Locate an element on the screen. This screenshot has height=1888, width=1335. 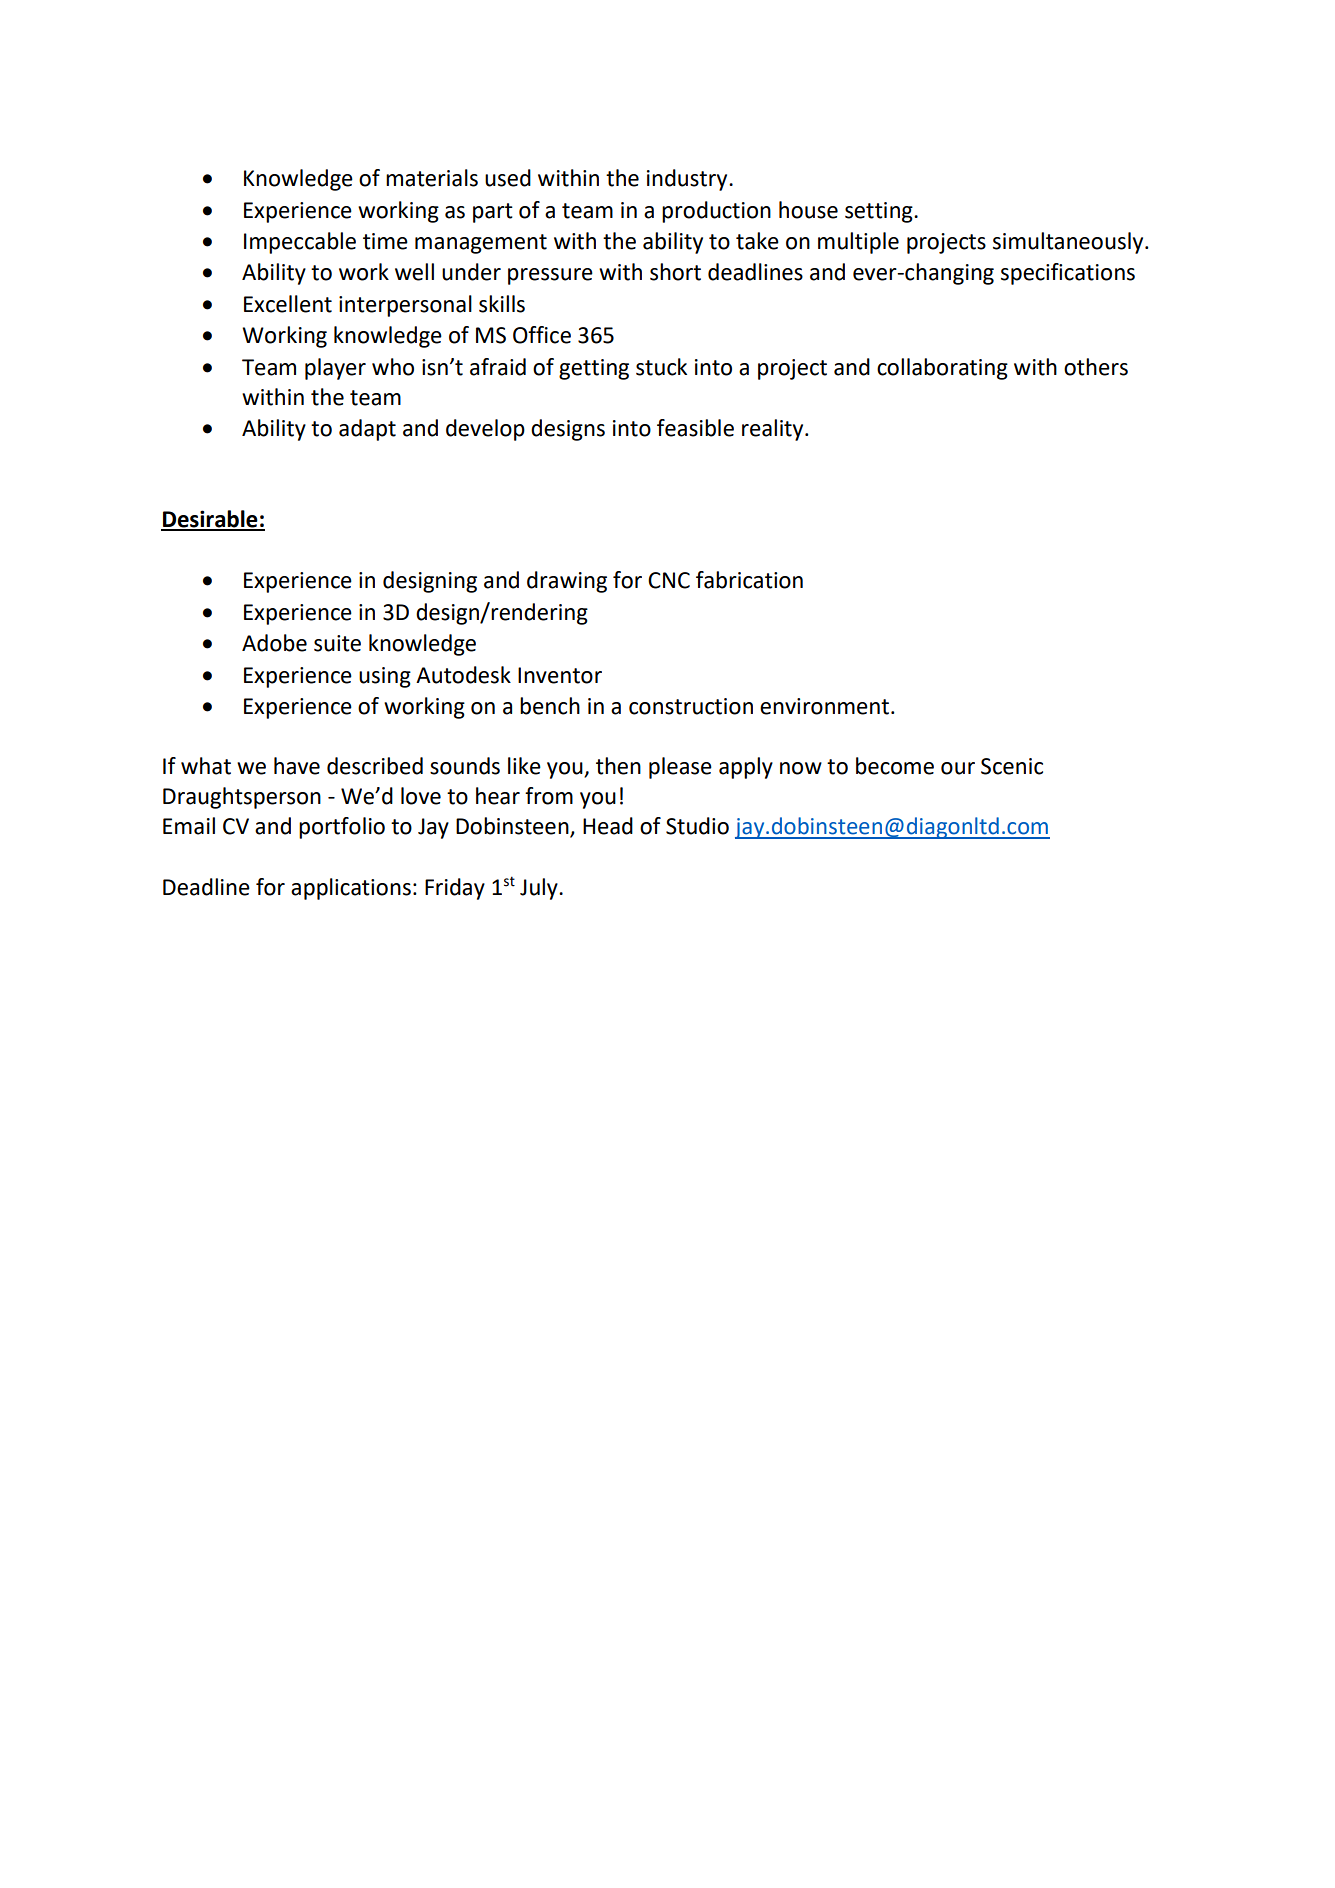
Adobe is located at coordinates (274, 643).
